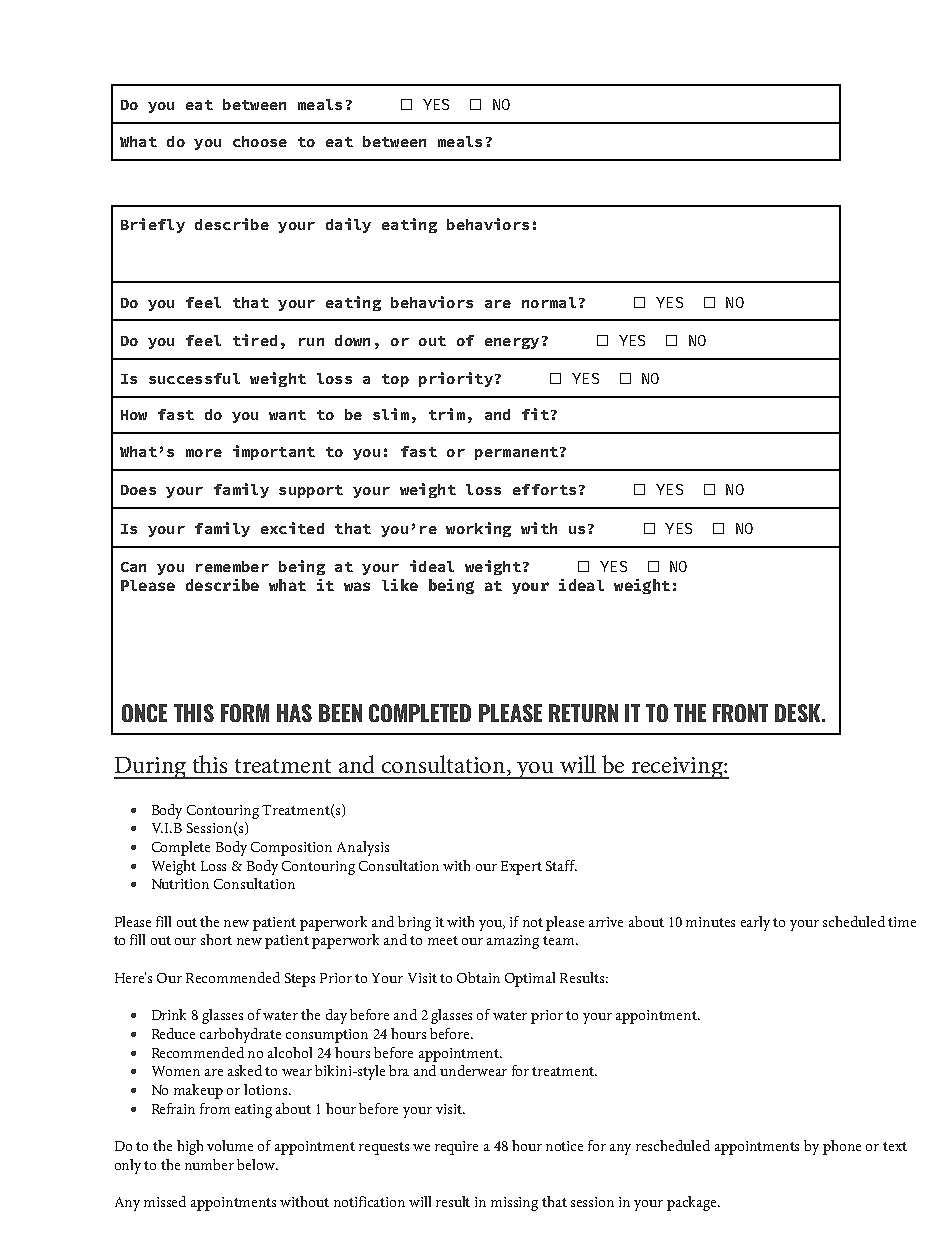 The height and width of the document is (1233, 952). Describe the element at coordinates (549, 302) in the document. I see `normal` at that location.
